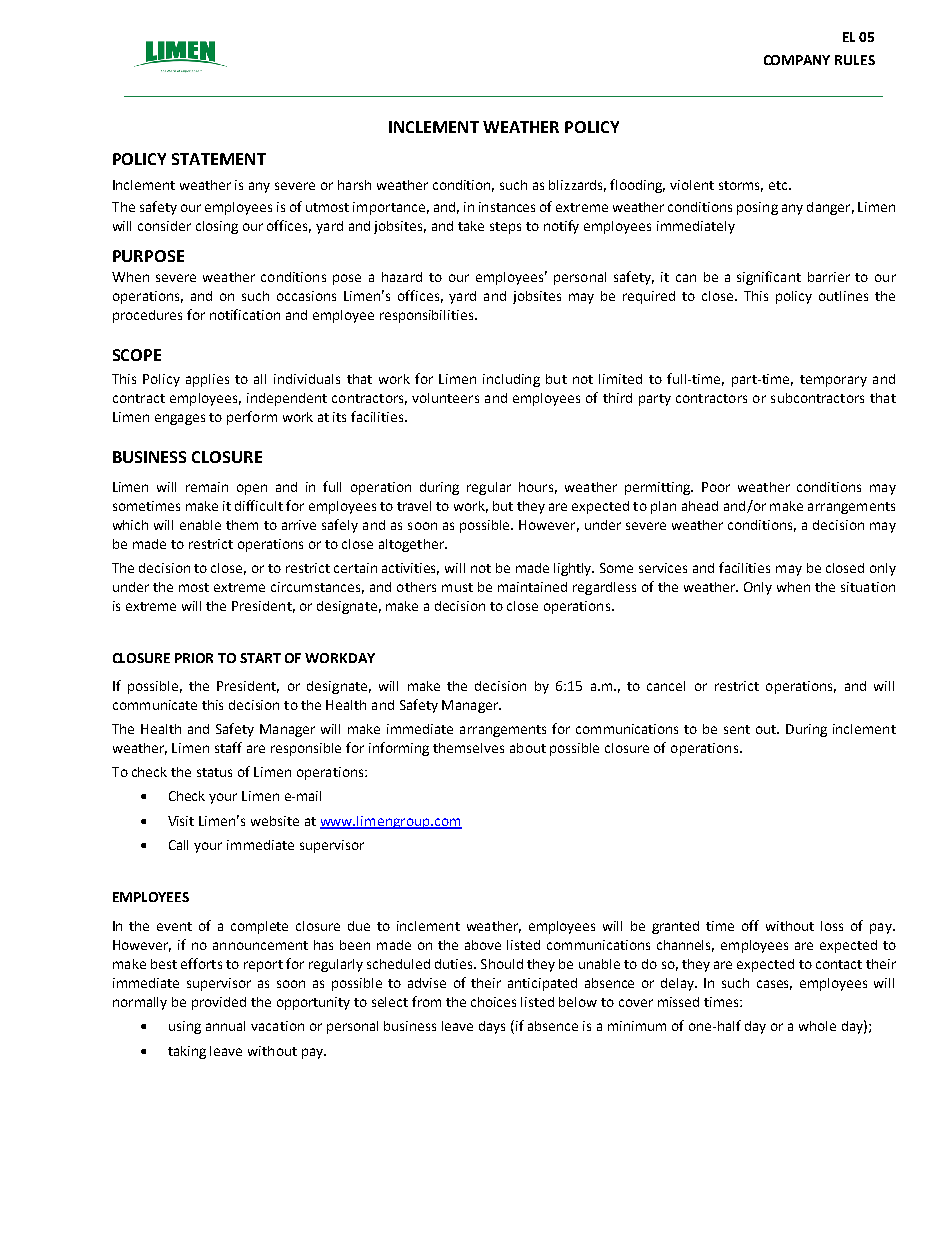 The height and width of the image is (1233, 952). Describe the element at coordinates (737, 729) in the image. I see `sent` at that location.
